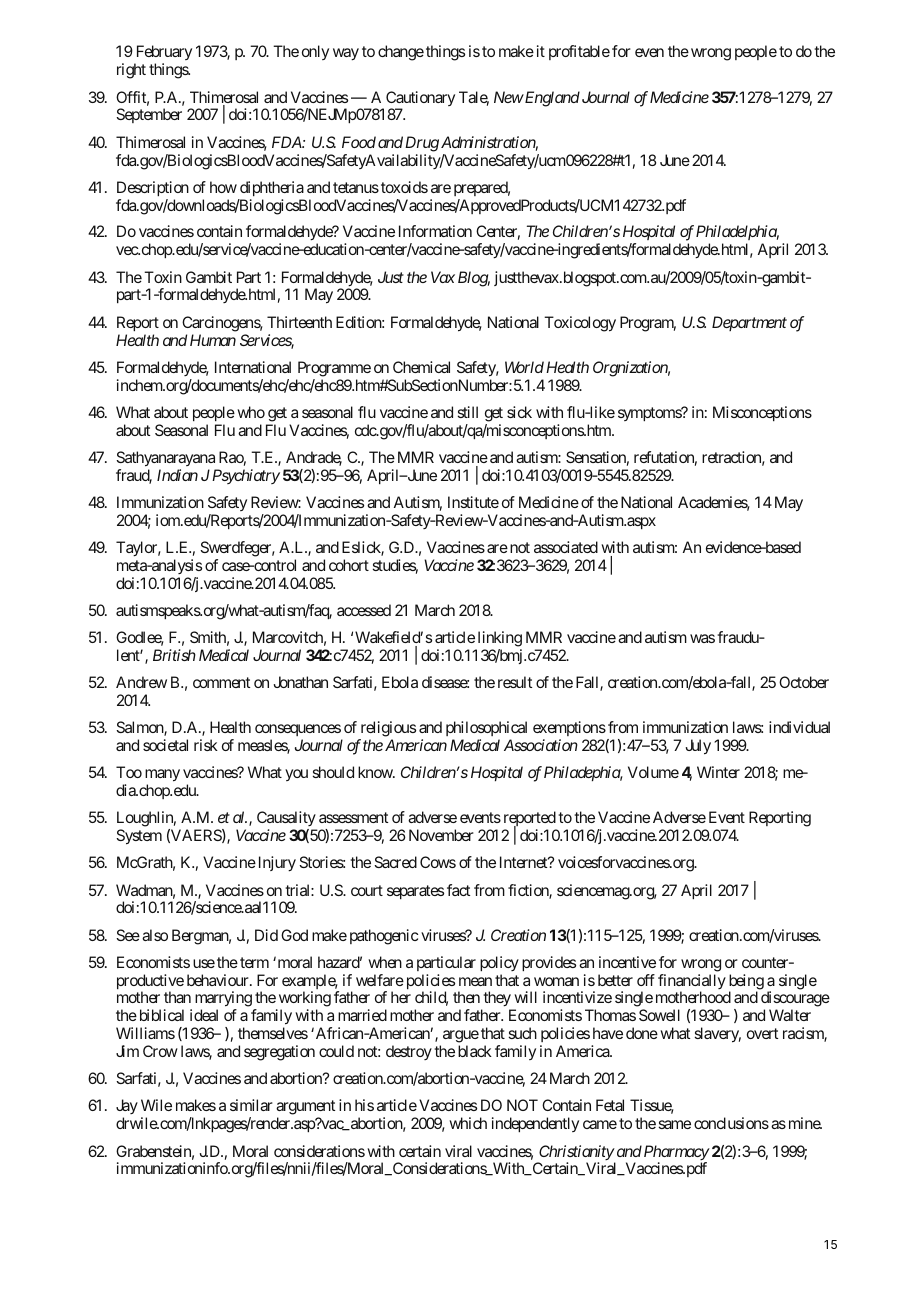 This screenshot has width=924, height=1308. I want to click on February, so click(163, 54).
